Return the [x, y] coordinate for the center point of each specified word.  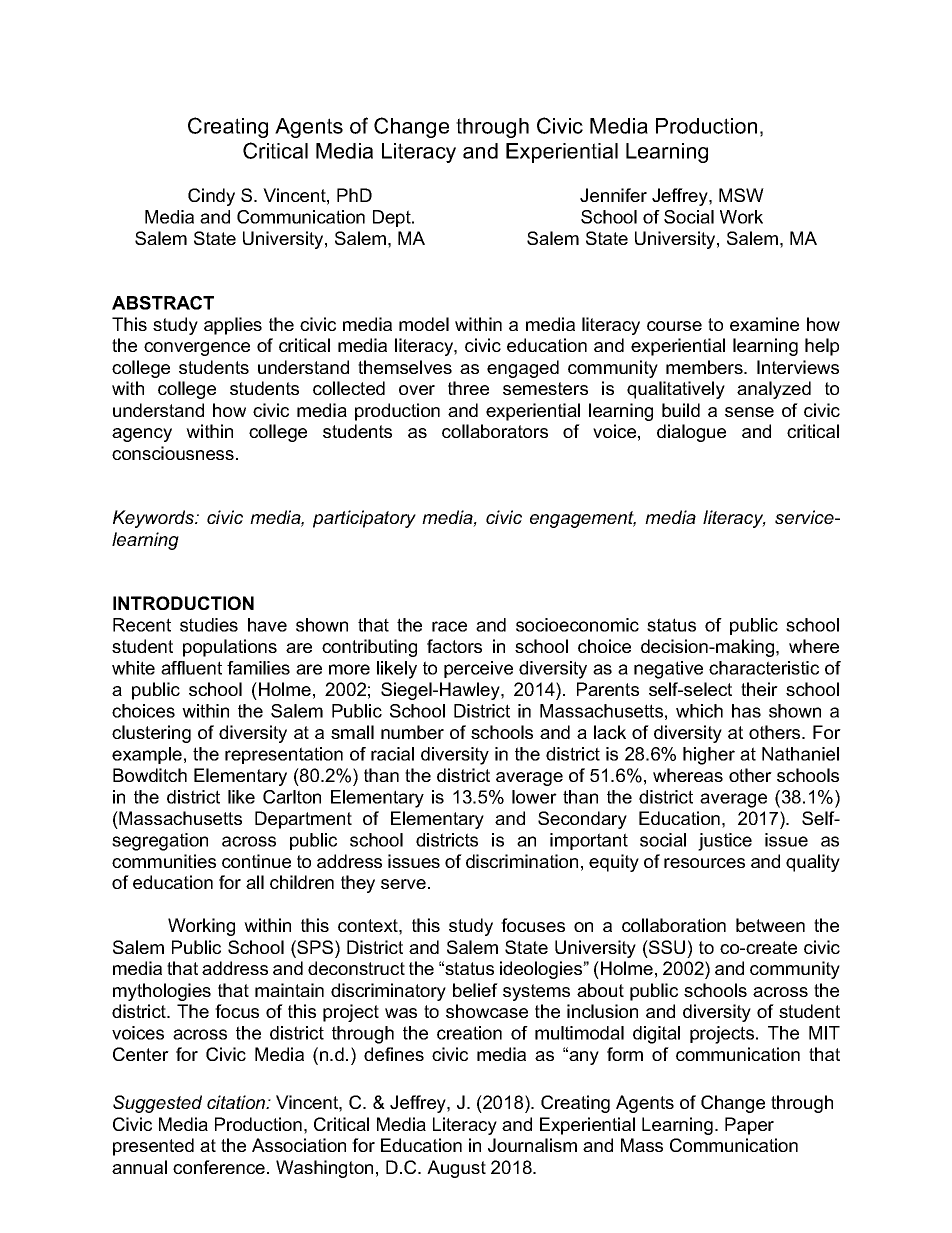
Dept [393, 218]
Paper [749, 1126]
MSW [741, 195]
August [456, 1169]
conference [220, 1167]
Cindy [211, 197]
